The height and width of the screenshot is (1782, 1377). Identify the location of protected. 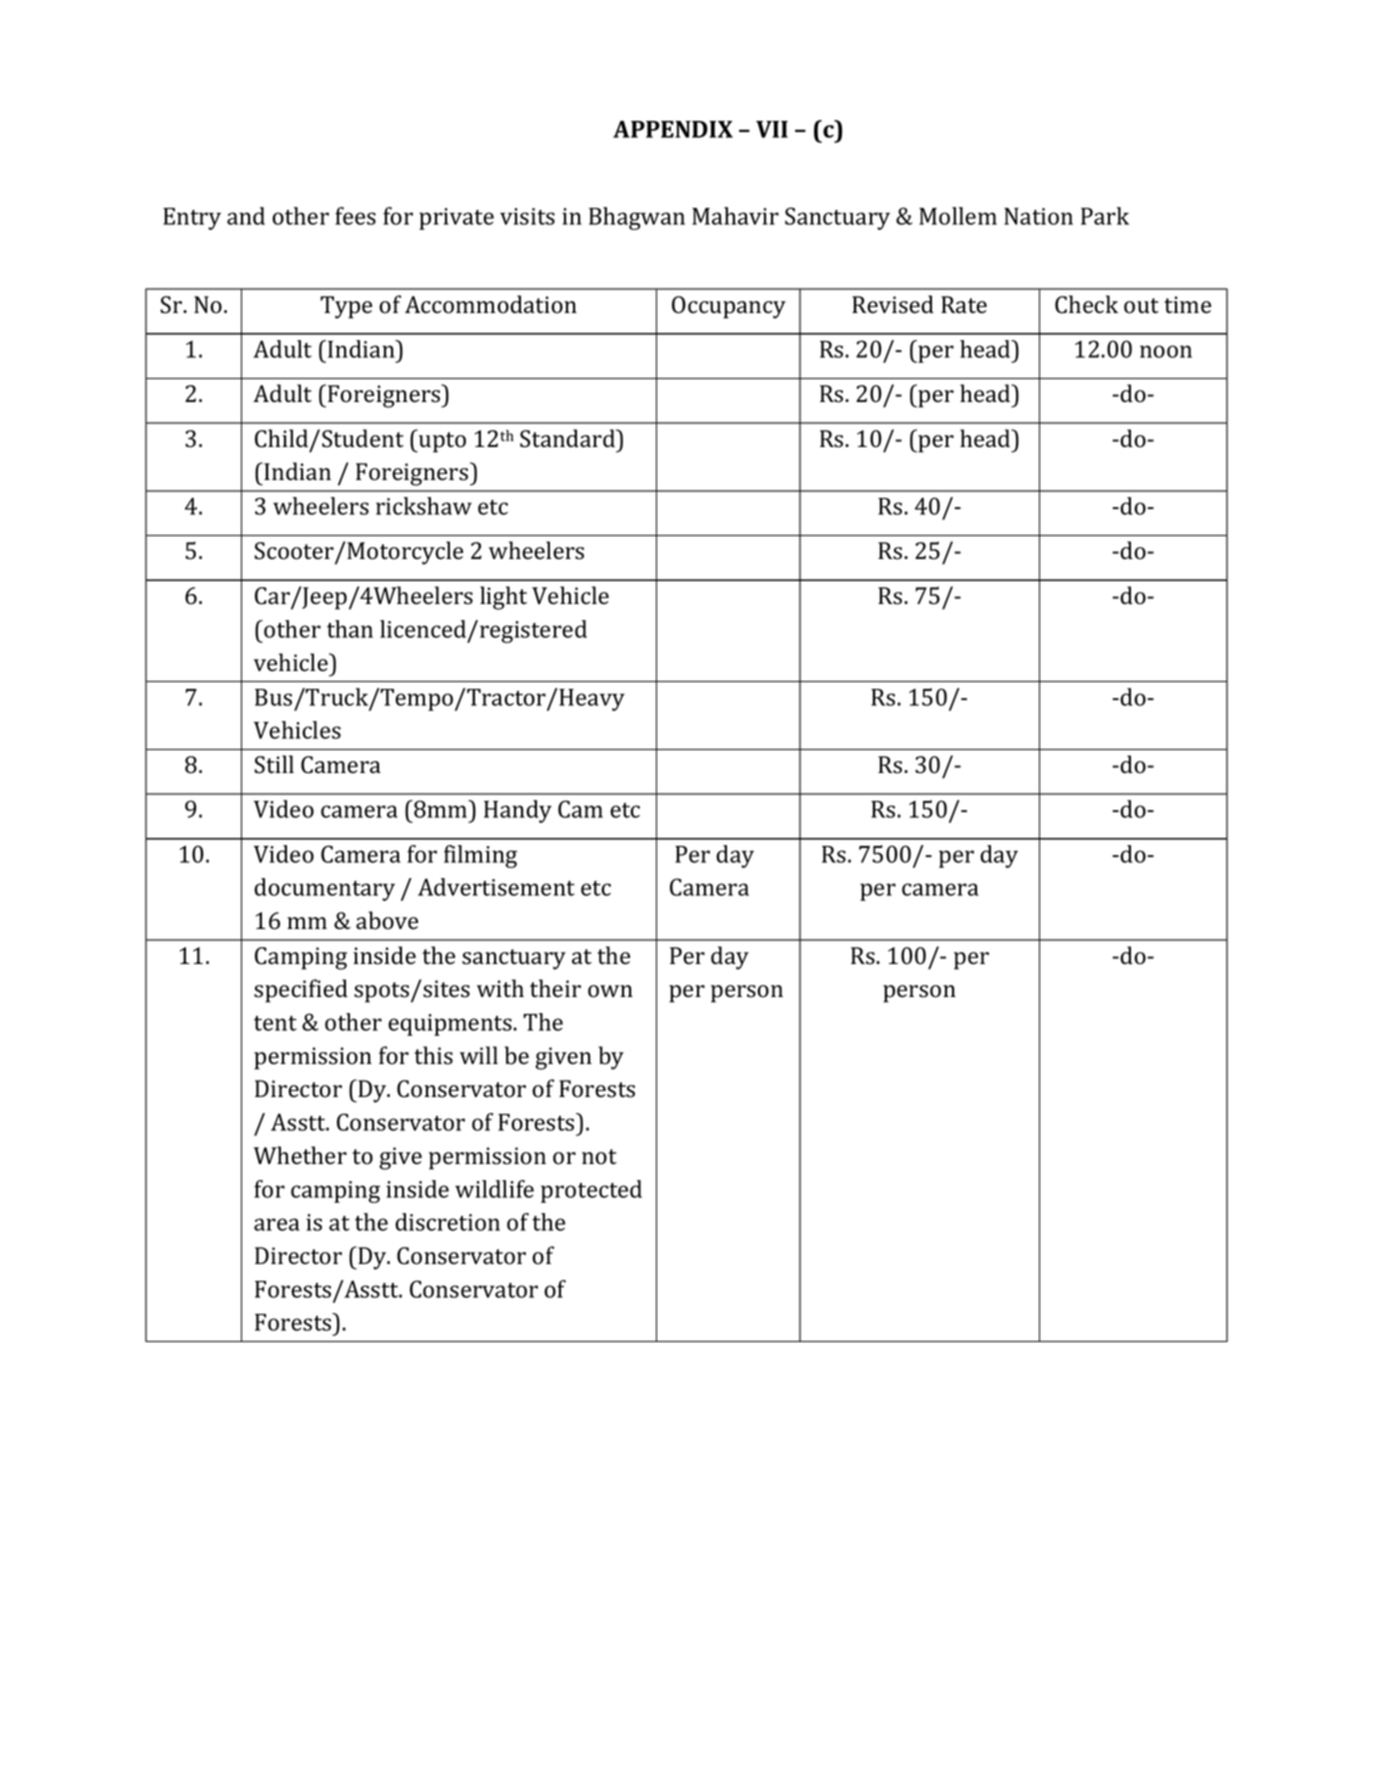
(591, 1191).
